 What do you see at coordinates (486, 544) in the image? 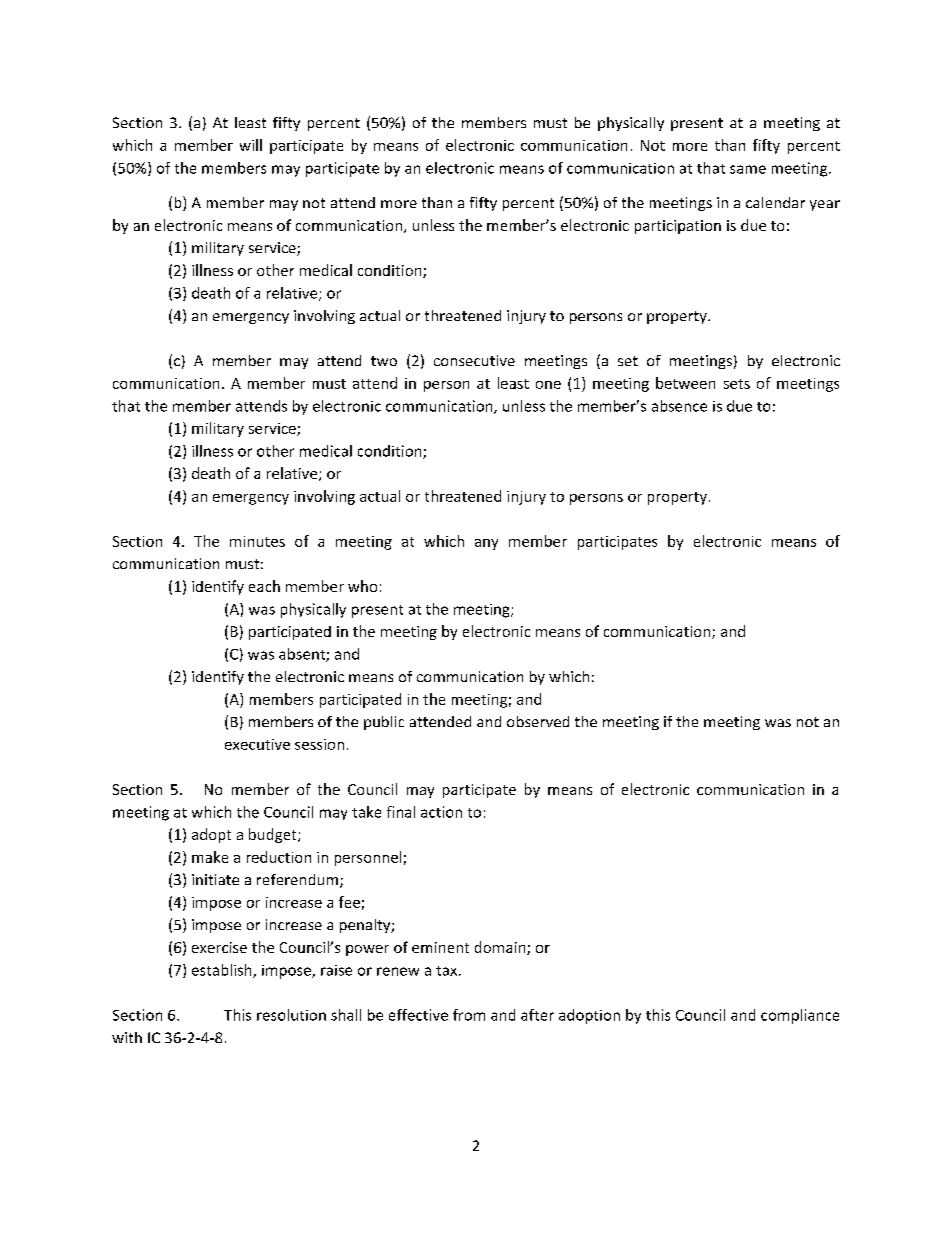
I see `any` at bounding box center [486, 544].
